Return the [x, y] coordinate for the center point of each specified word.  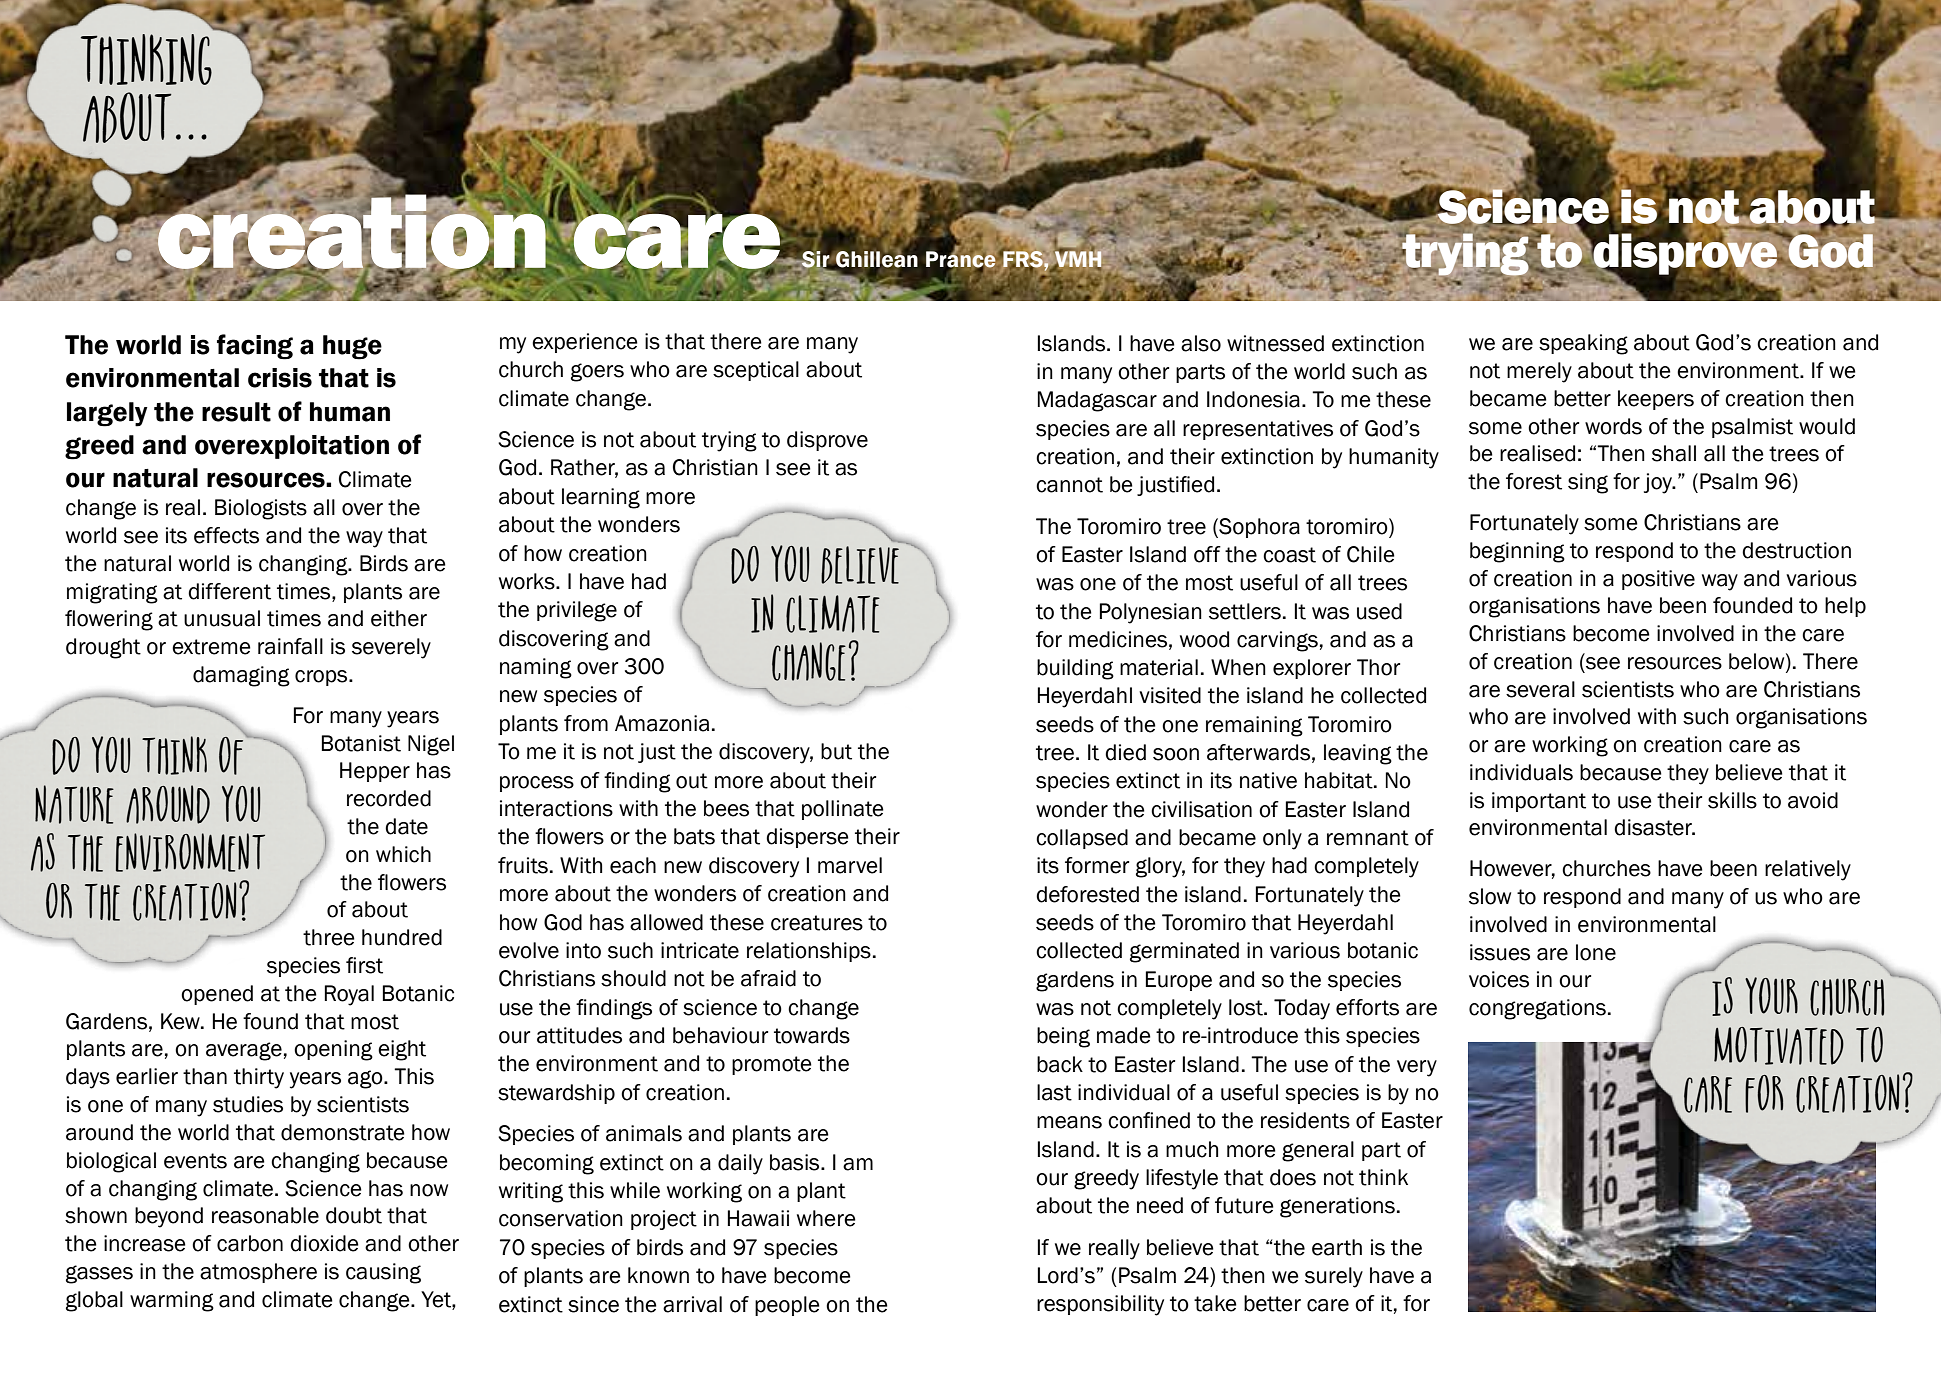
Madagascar [1097, 401]
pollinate [843, 810]
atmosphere [258, 1273]
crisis [280, 378]
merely [1539, 372]
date [406, 826]
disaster [1654, 827]
